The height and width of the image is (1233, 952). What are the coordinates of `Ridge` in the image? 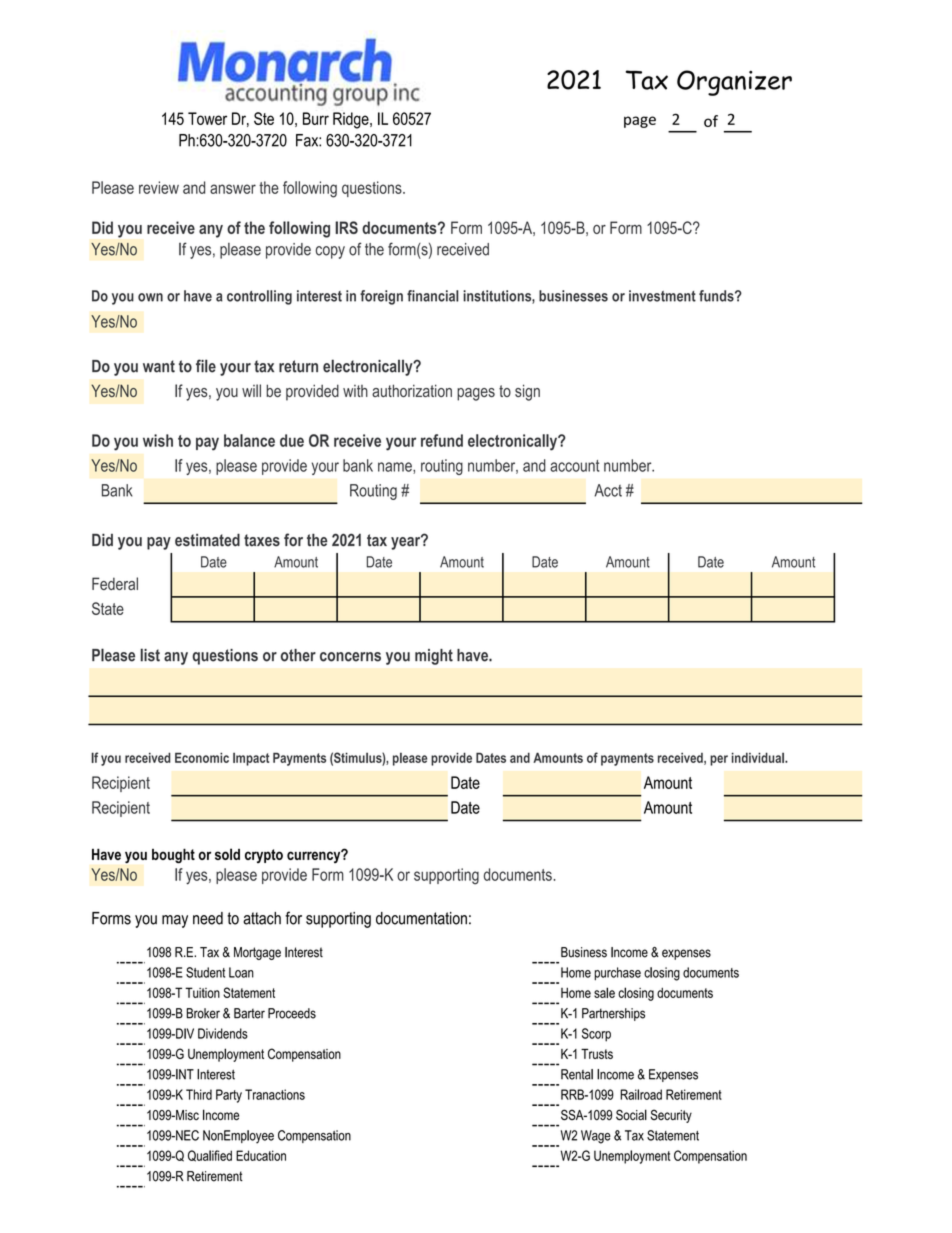 It's located at (352, 120).
